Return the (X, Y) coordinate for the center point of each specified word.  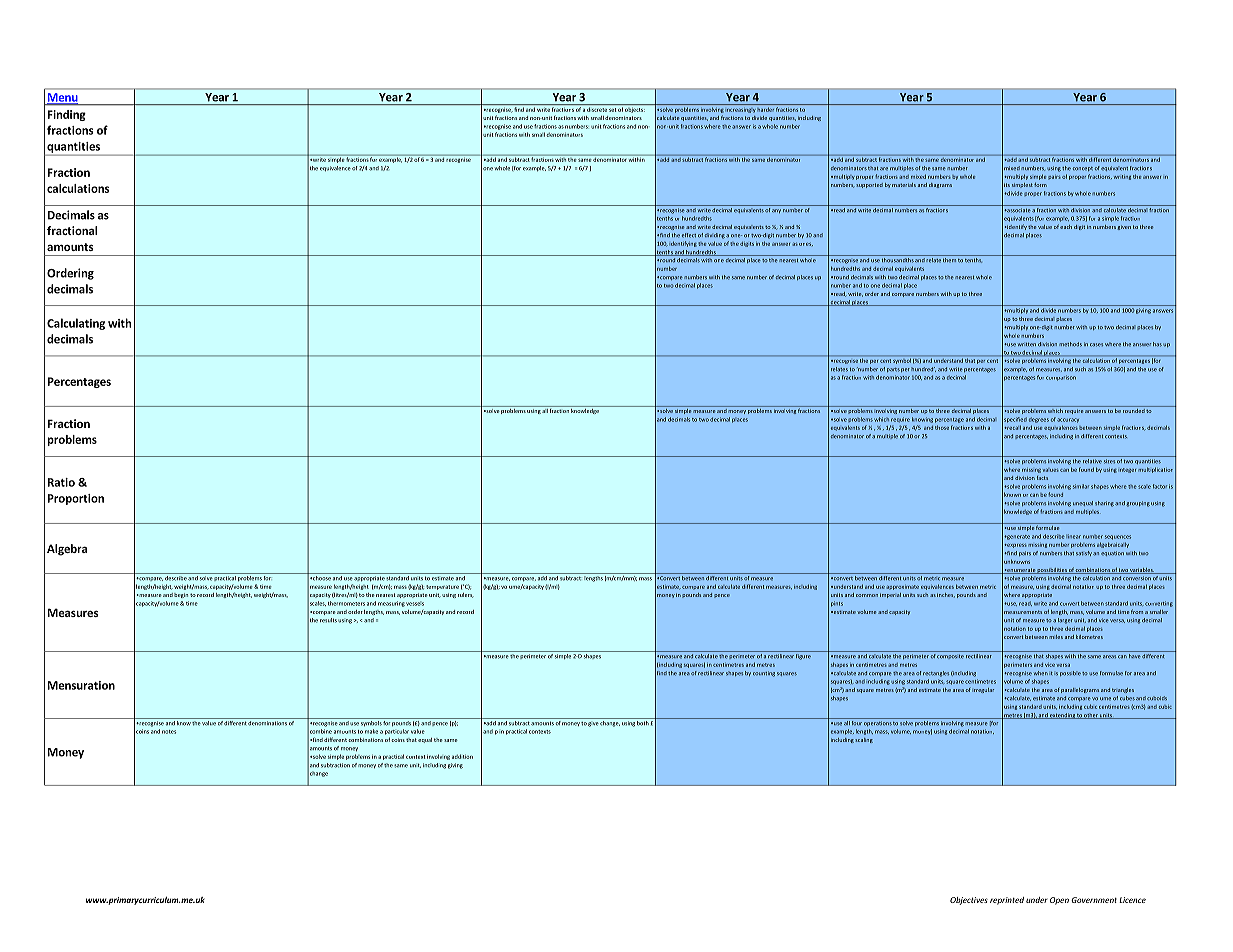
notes (169, 732)
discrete (597, 109)
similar (1081, 486)
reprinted (1007, 901)
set (612, 110)
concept (1083, 169)
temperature (442, 587)
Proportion (76, 499)
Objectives (969, 901)
